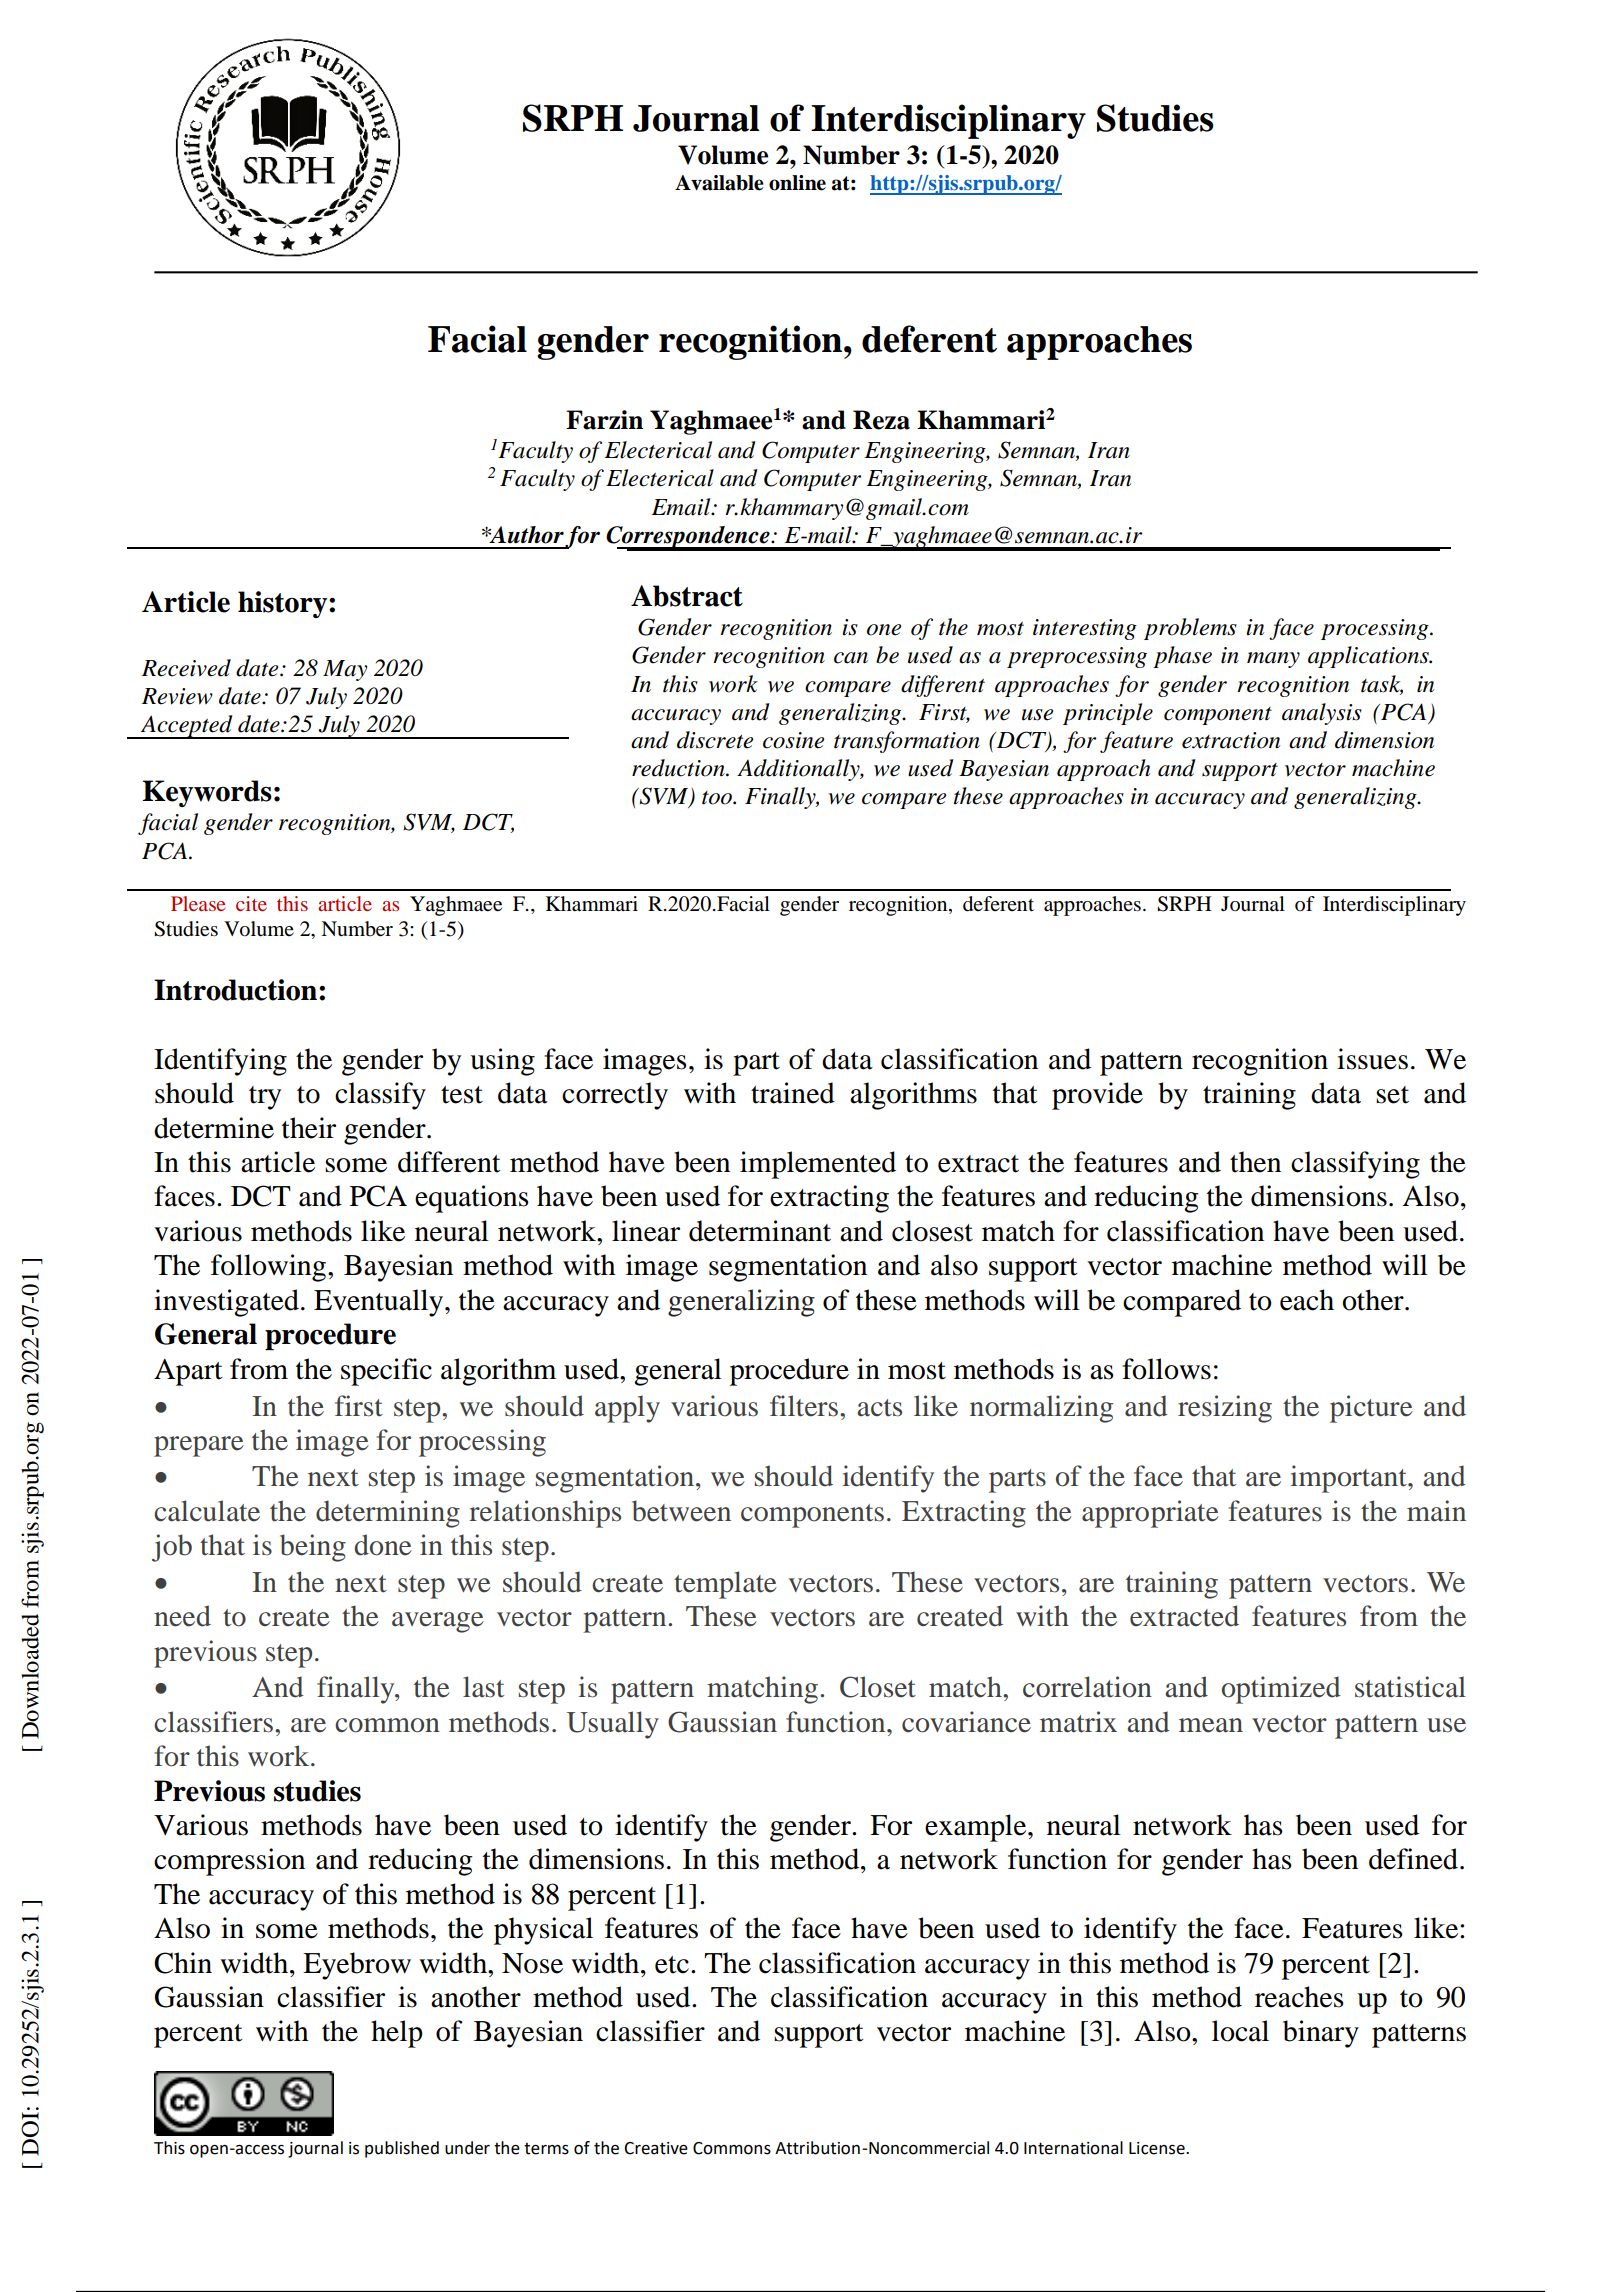  I want to click on online, so click(797, 183).
